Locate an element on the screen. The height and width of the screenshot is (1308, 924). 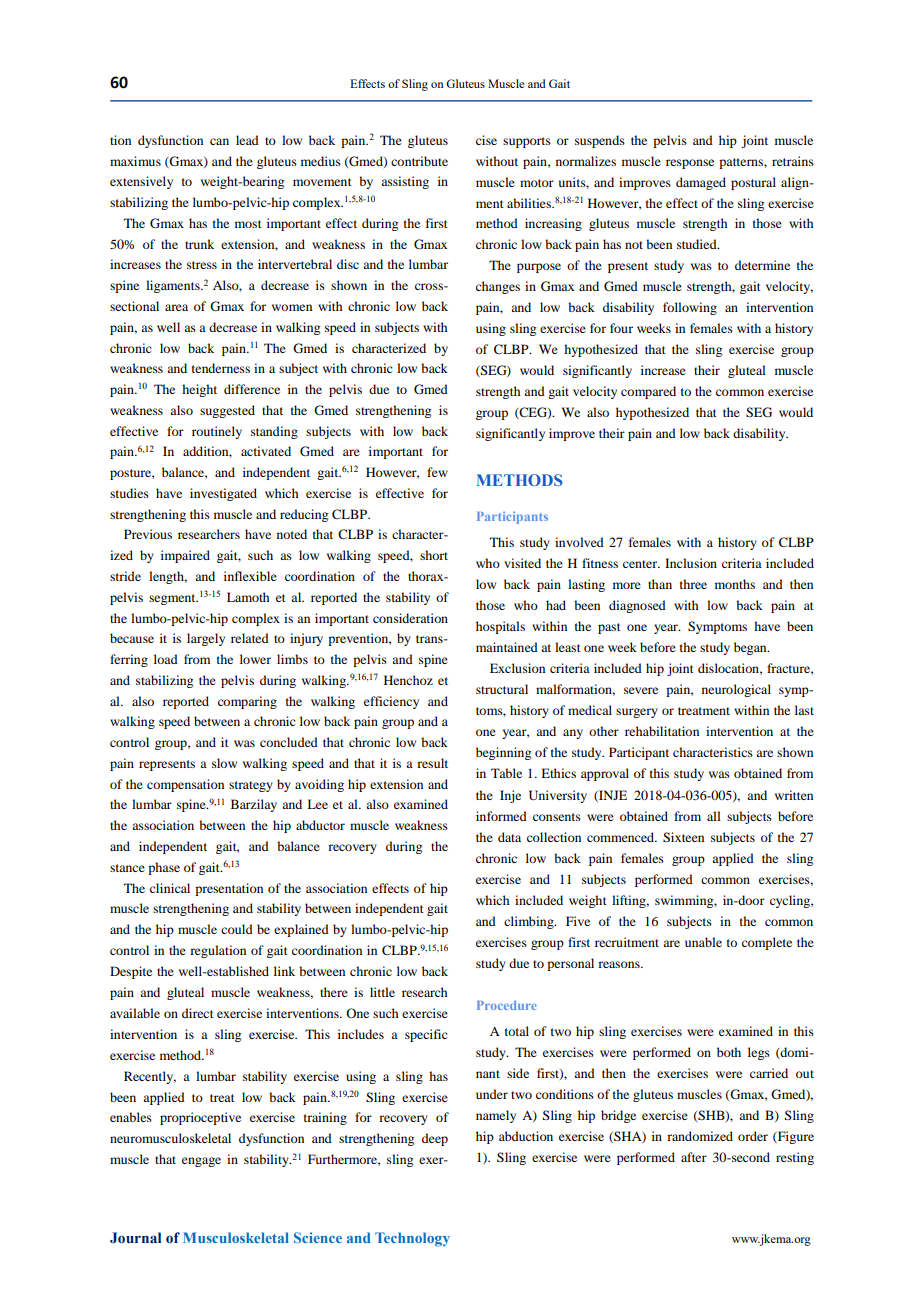
comparing is located at coordinates (247, 702).
